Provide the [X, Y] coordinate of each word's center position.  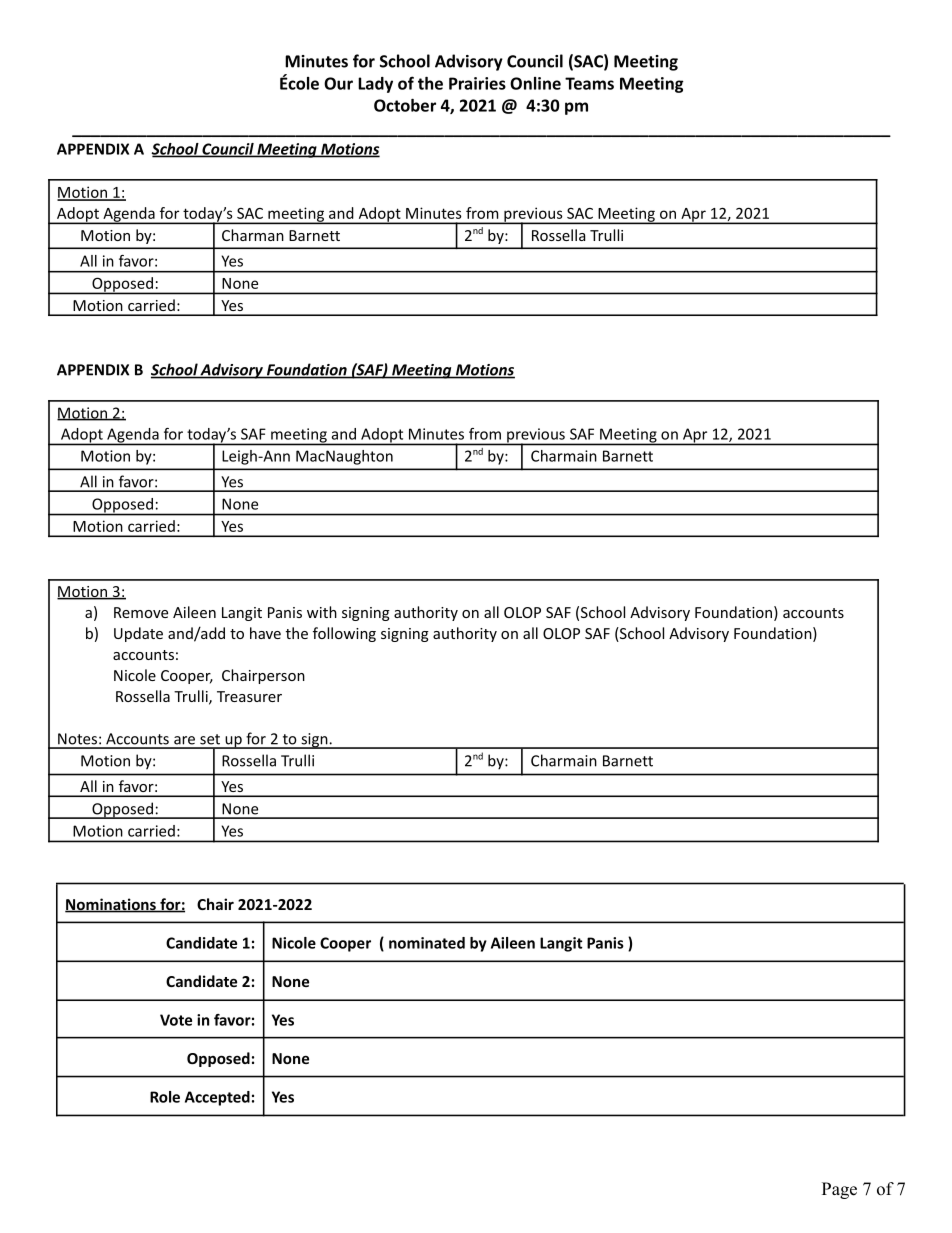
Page [839, 1190]
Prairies [477, 83]
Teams [589, 83]
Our [338, 83]
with [322, 612]
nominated [427, 943]
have [265, 633]
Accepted [217, 1098]
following [344, 634]
